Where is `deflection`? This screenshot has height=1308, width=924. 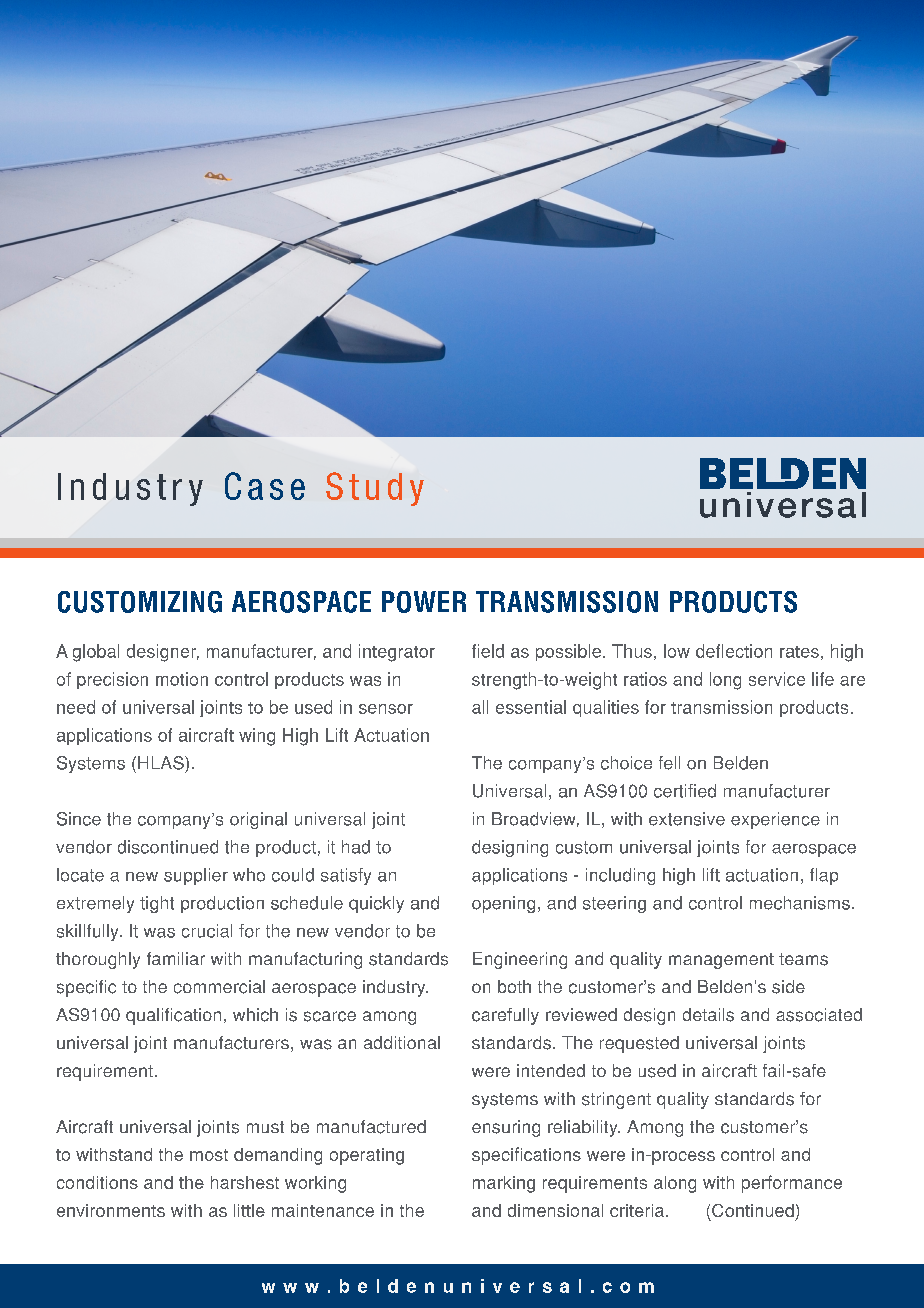 deflection is located at coordinates (734, 651).
